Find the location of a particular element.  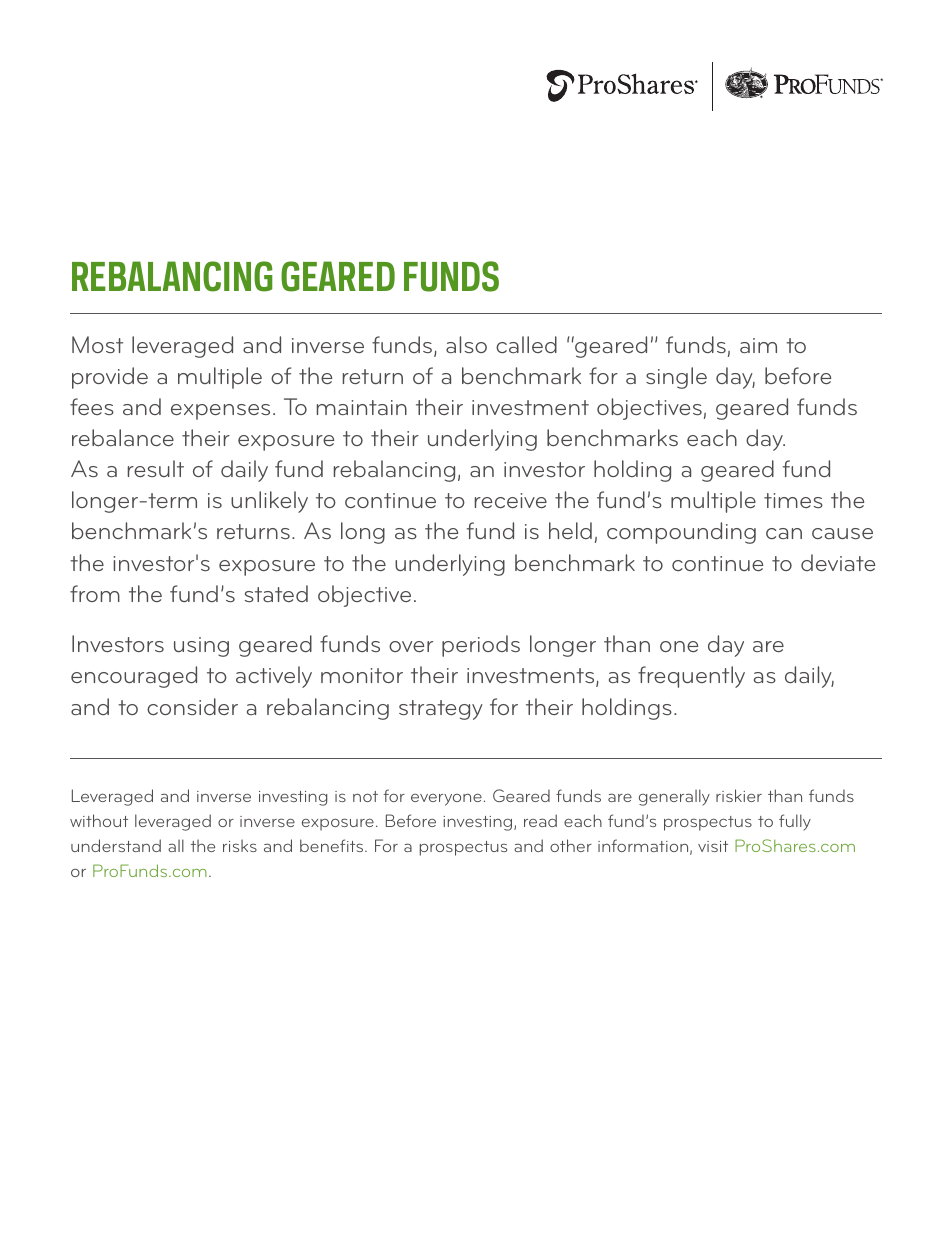

provide is located at coordinates (110, 378).
